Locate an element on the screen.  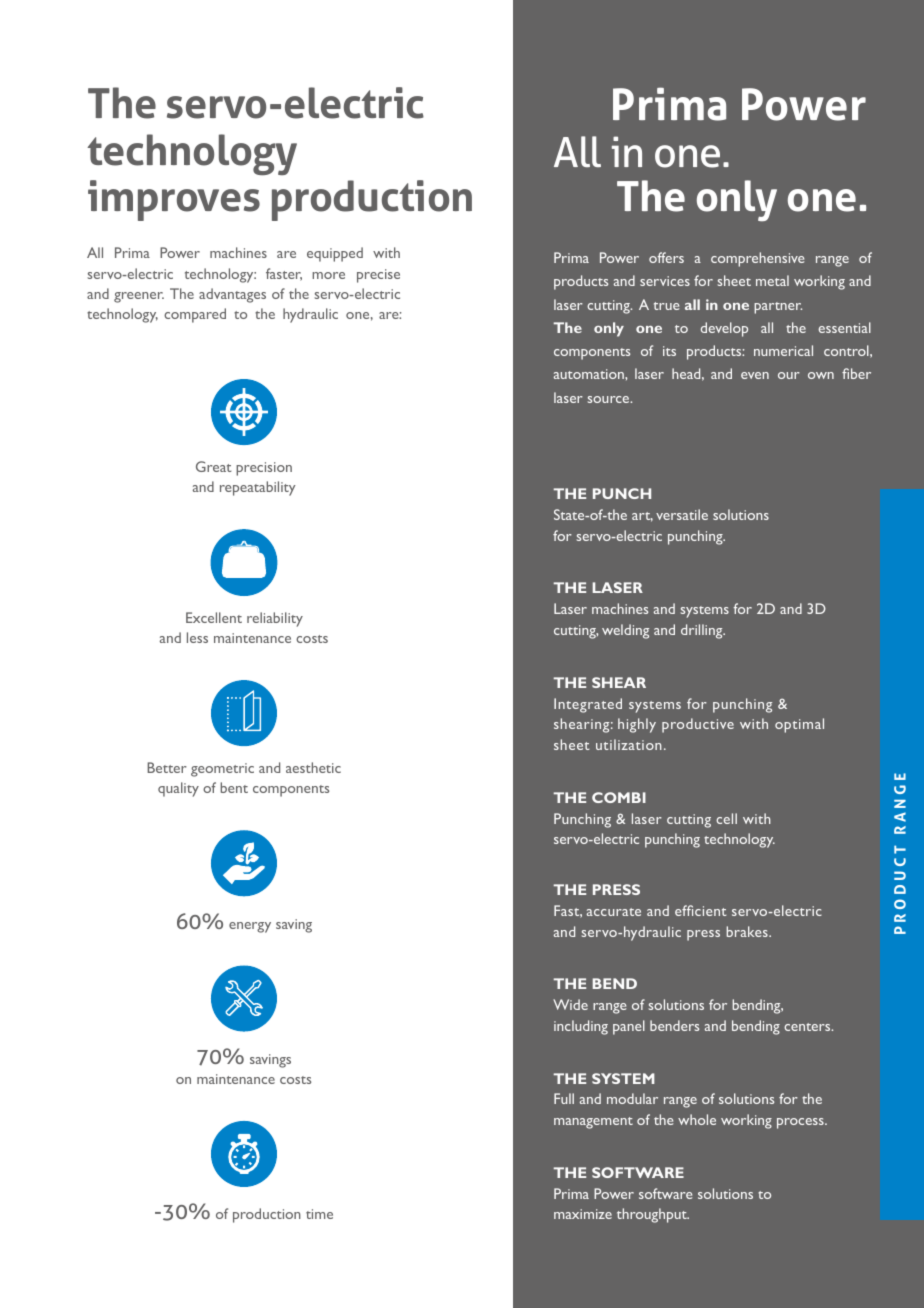
improves is located at coordinates (174, 200).
